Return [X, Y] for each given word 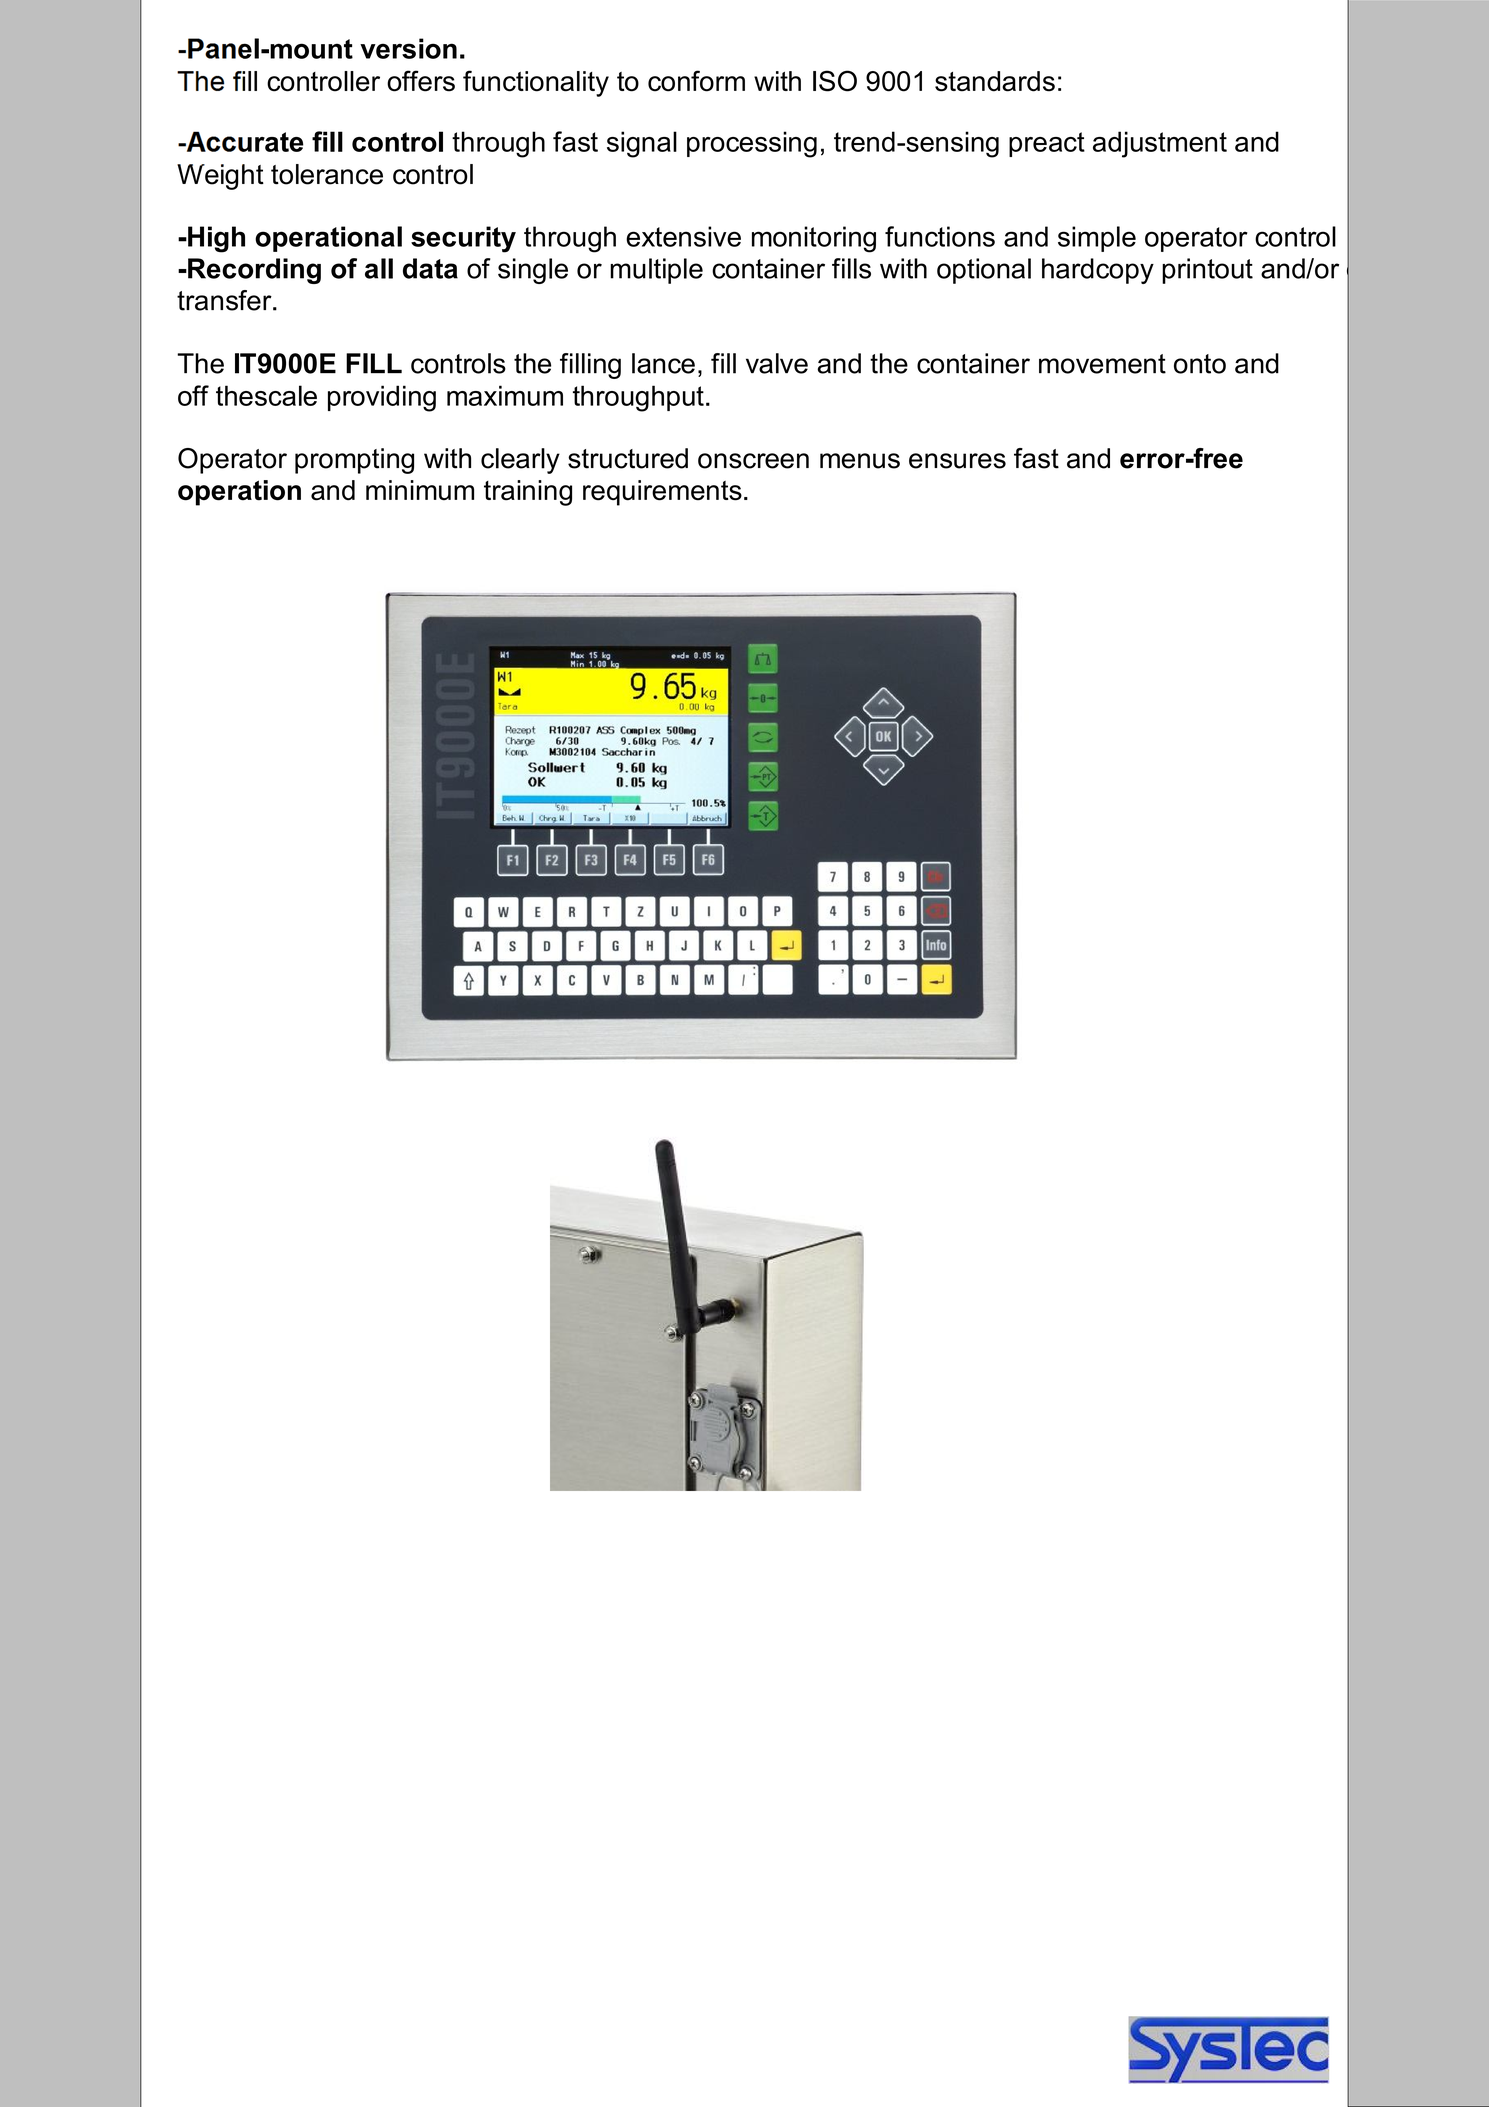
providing [382, 398]
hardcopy [1098, 271]
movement [1102, 364]
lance [663, 363]
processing [752, 144]
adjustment [1160, 144]
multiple [656, 271]
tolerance [327, 174]
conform [696, 81]
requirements [662, 493]
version [408, 48]
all [379, 268]
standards [995, 81]
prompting [354, 461]
